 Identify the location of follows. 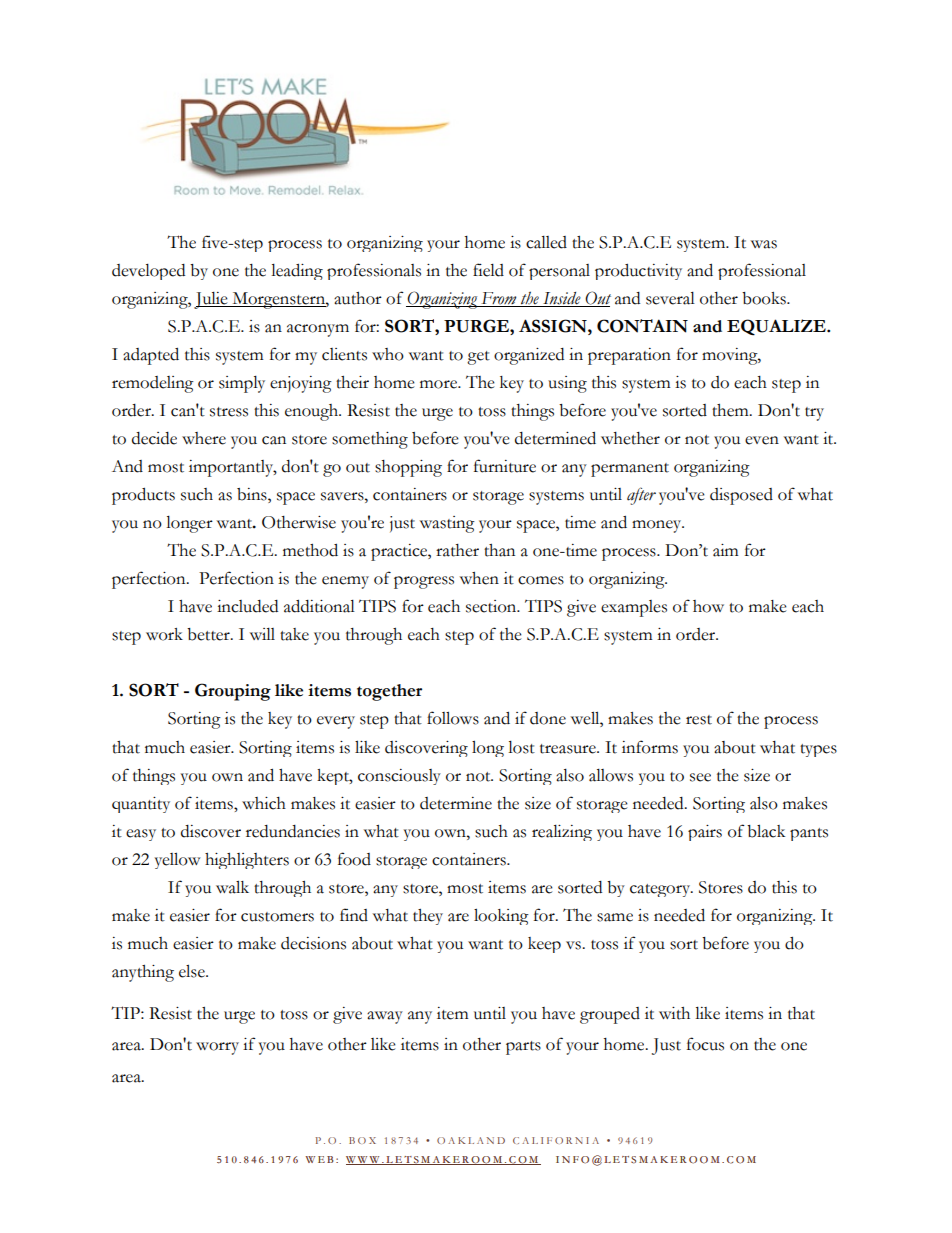
(453, 718).
